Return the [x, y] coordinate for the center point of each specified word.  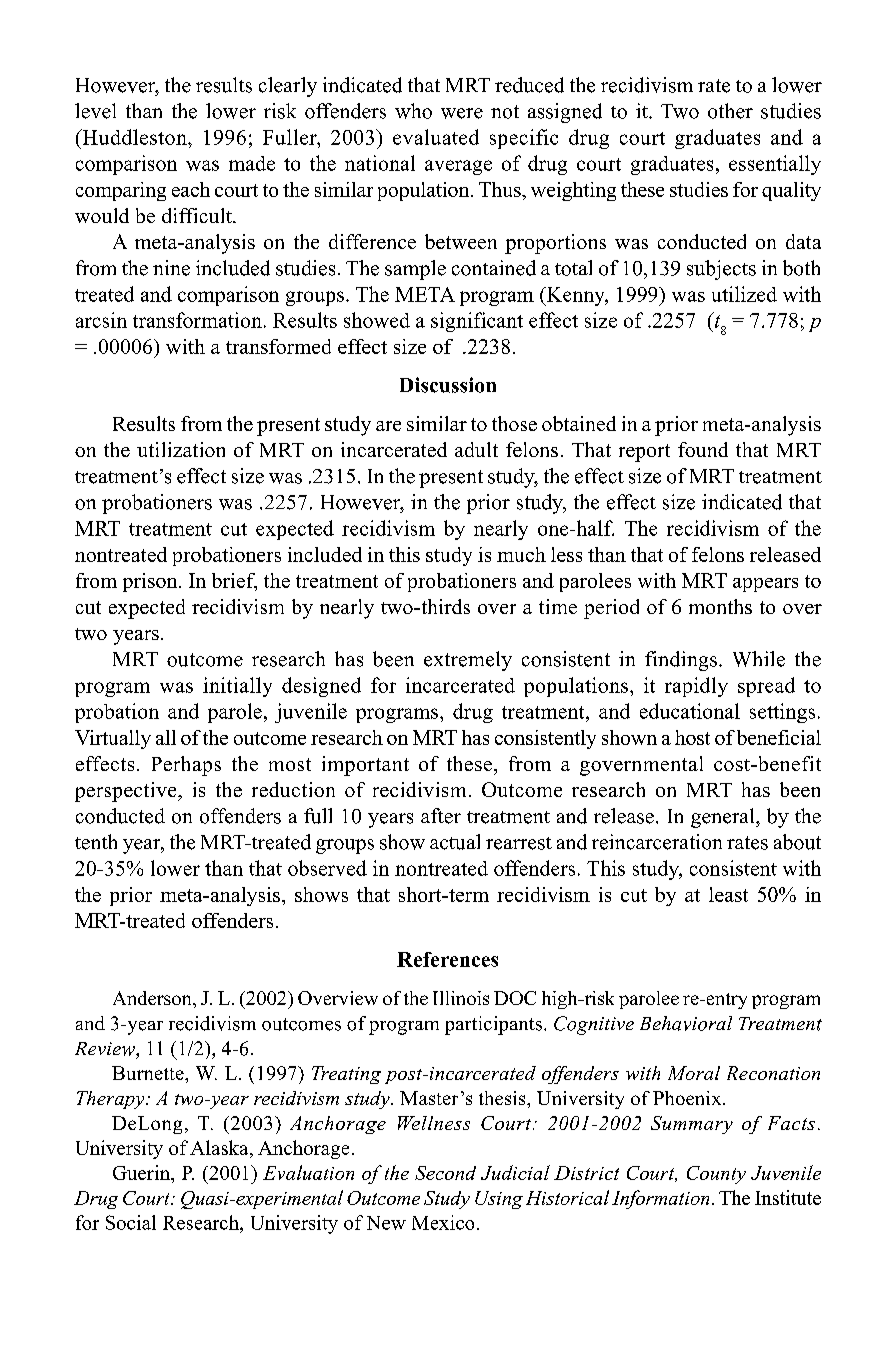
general [724, 818]
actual [455, 842]
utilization [181, 449]
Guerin [143, 1172]
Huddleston [134, 137]
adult [476, 449]
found [703, 449]
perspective [127, 792]
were [462, 113]
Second [445, 1173]
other [730, 111]
